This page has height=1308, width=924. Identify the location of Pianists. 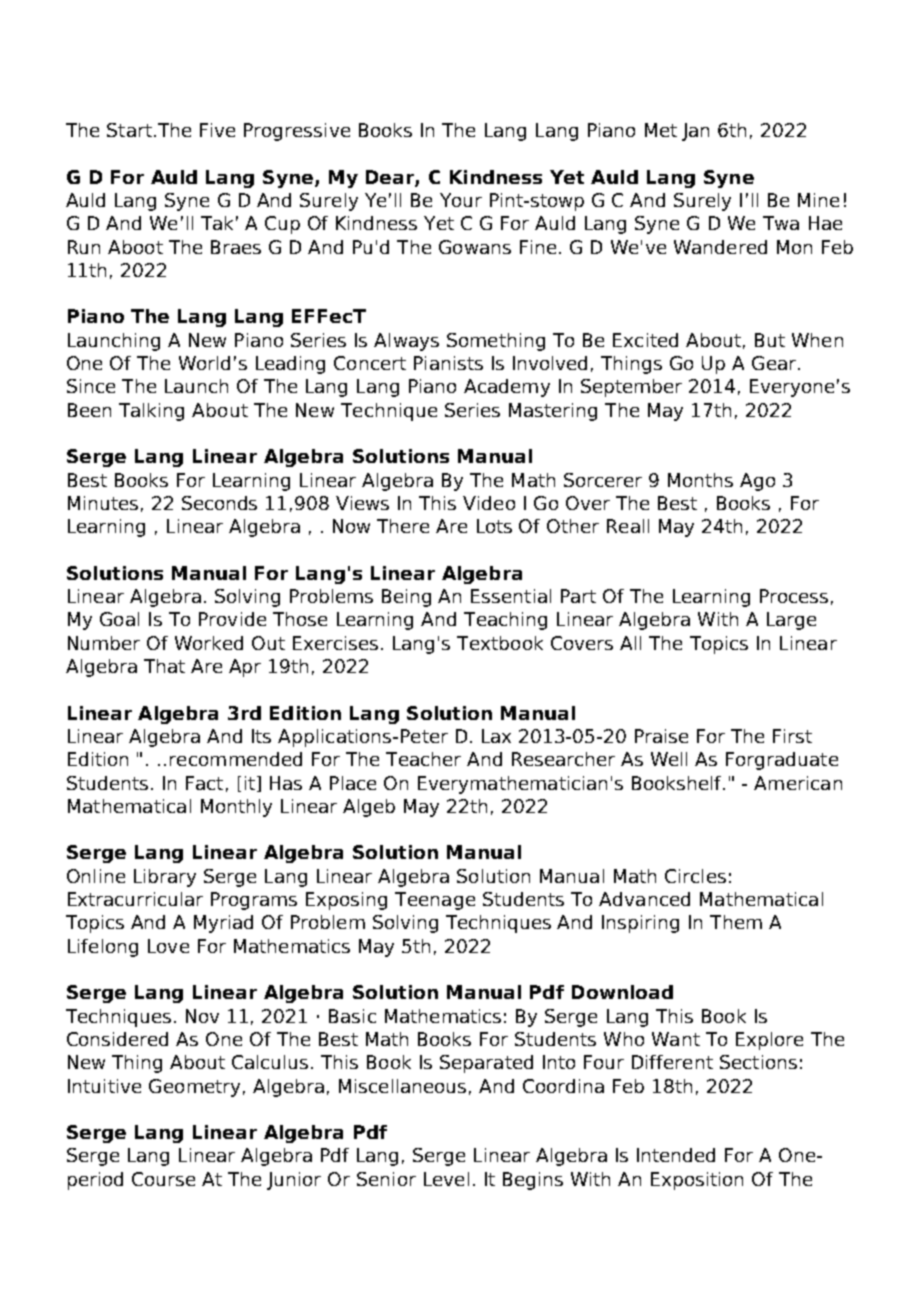
(448, 363).
